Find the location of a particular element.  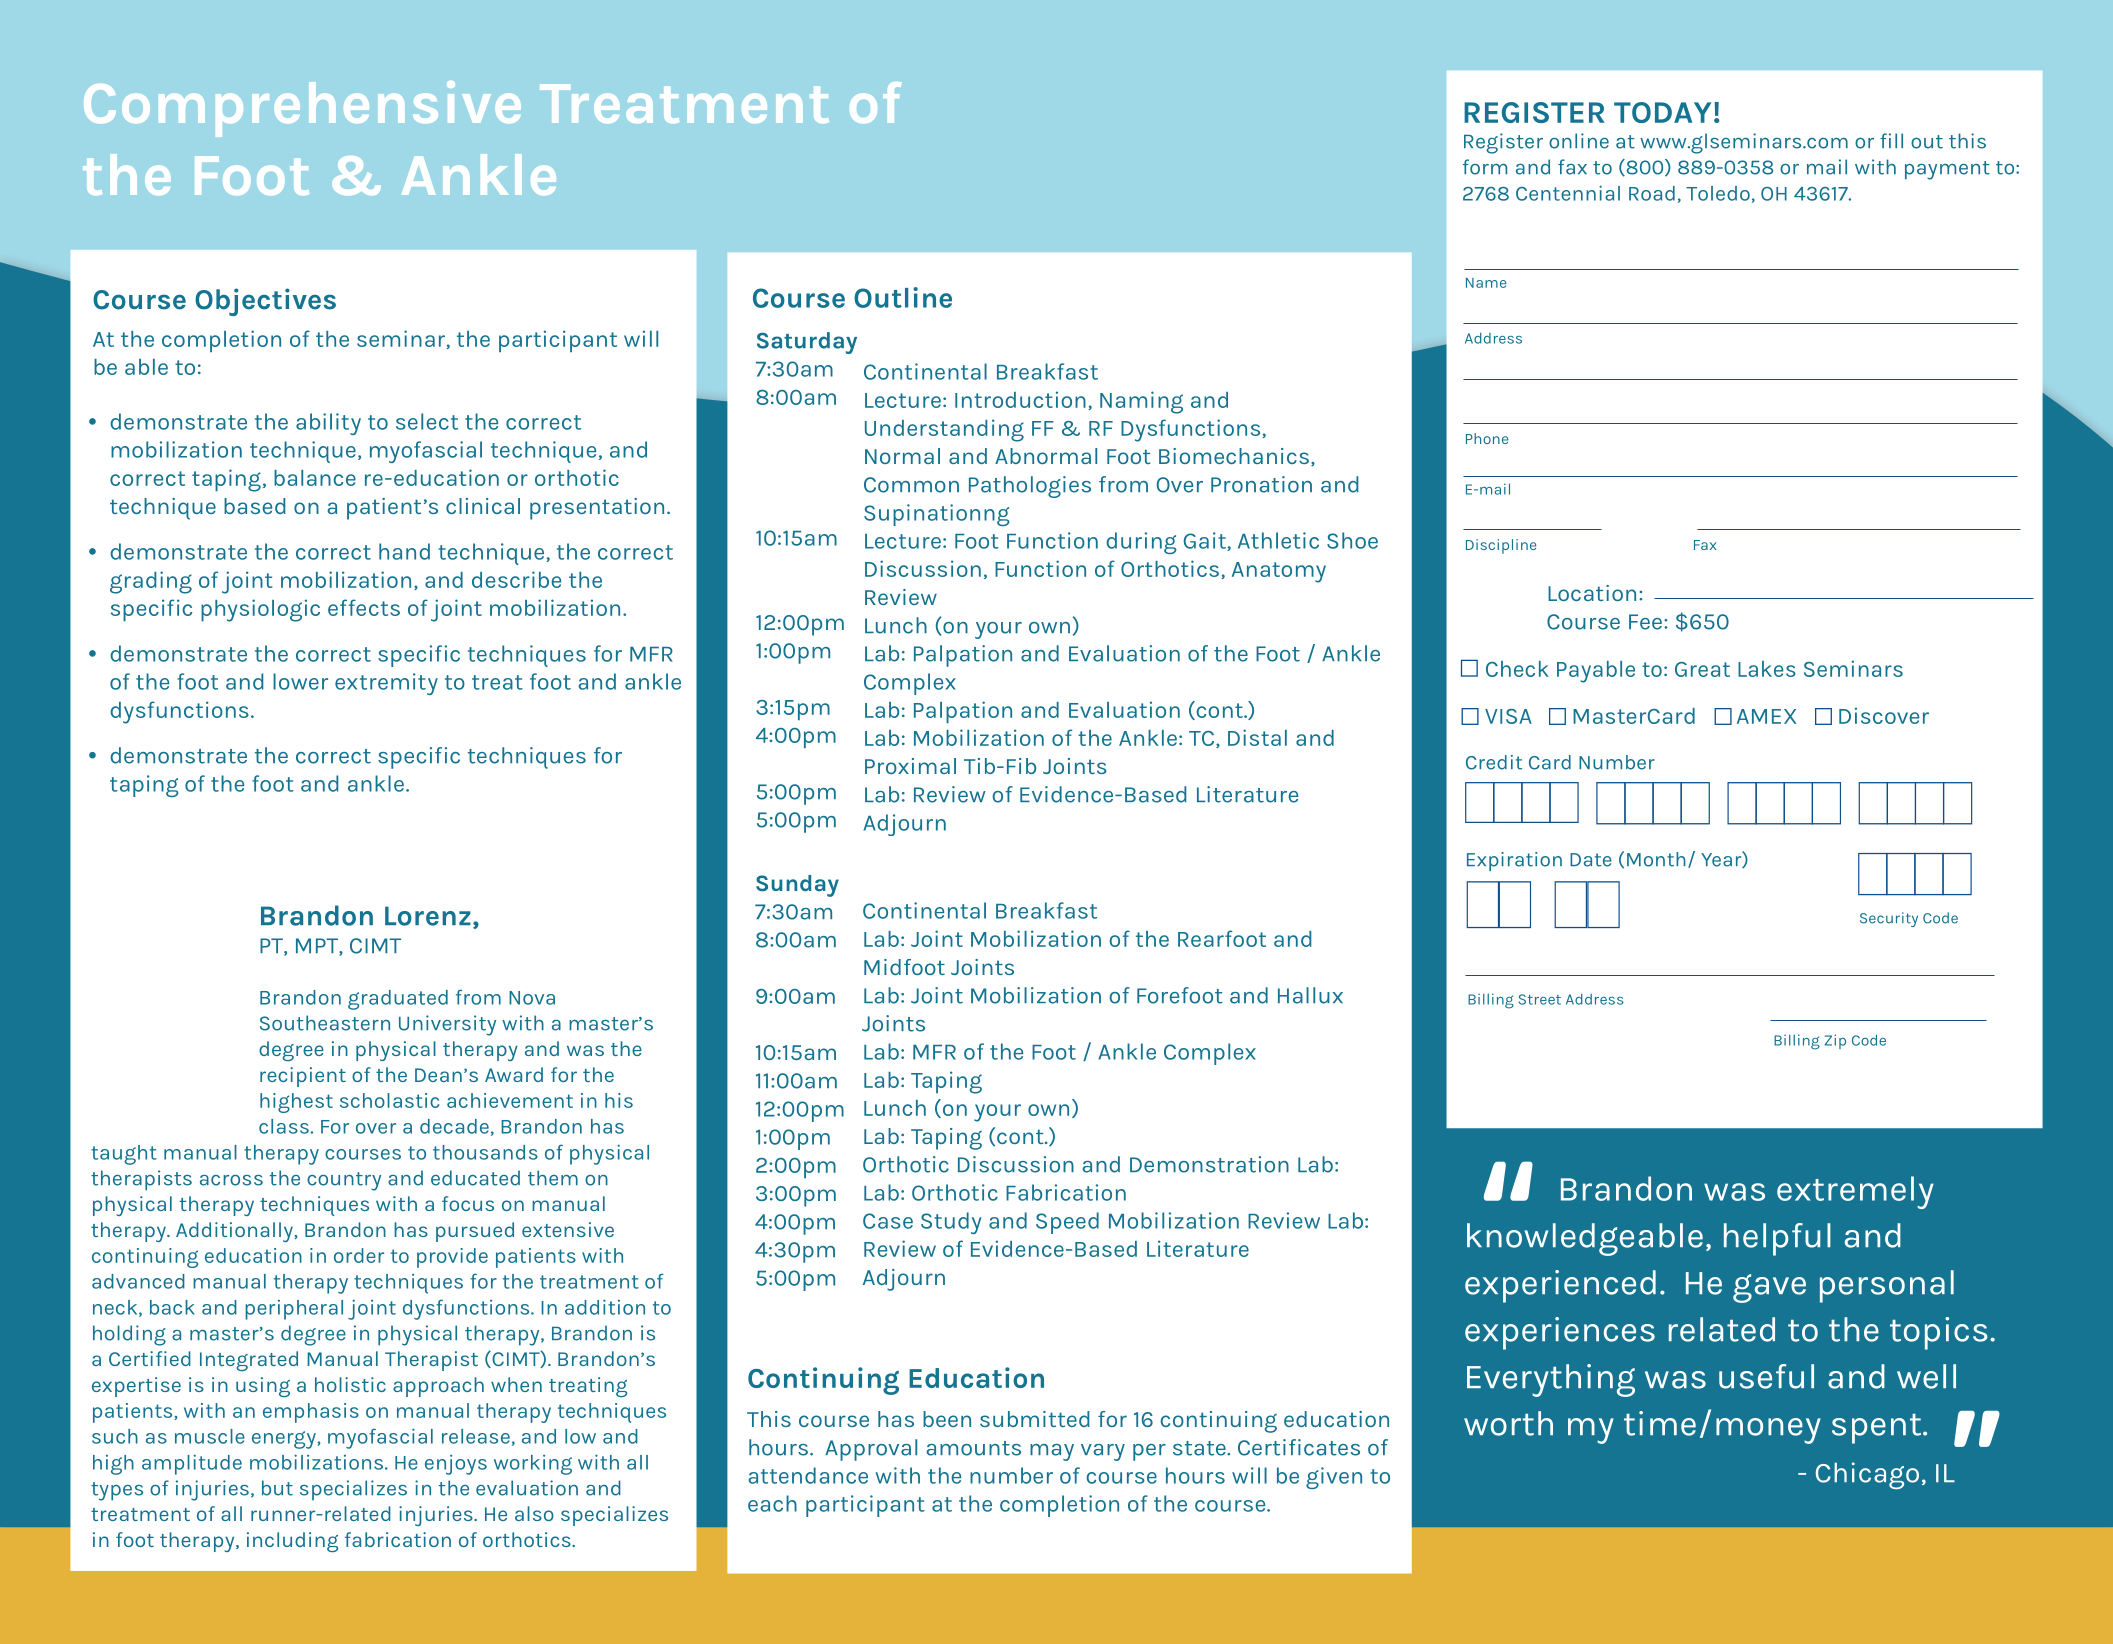

balance is located at coordinates (315, 478).
